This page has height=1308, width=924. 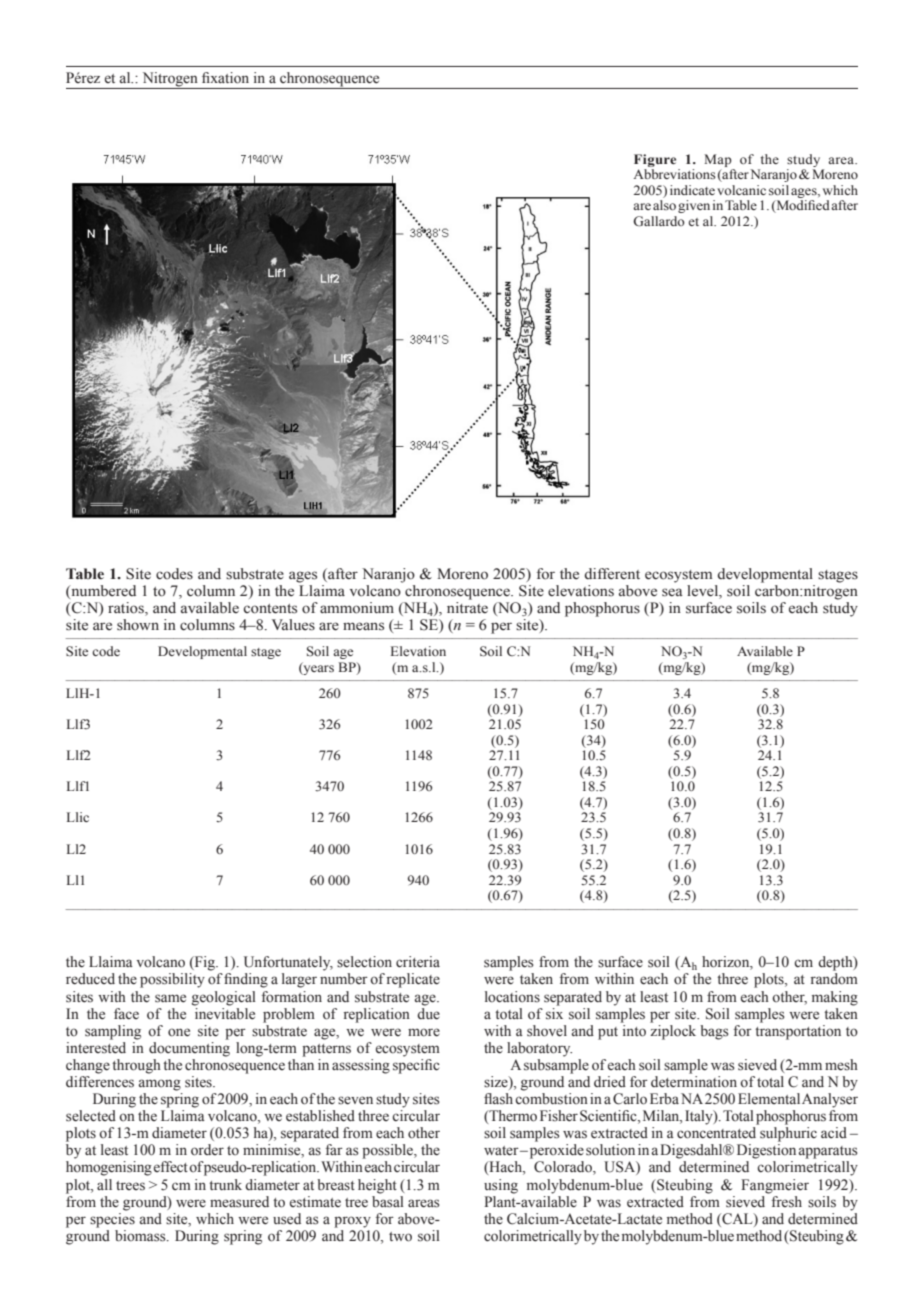 I want to click on using, so click(x=501, y=1186).
